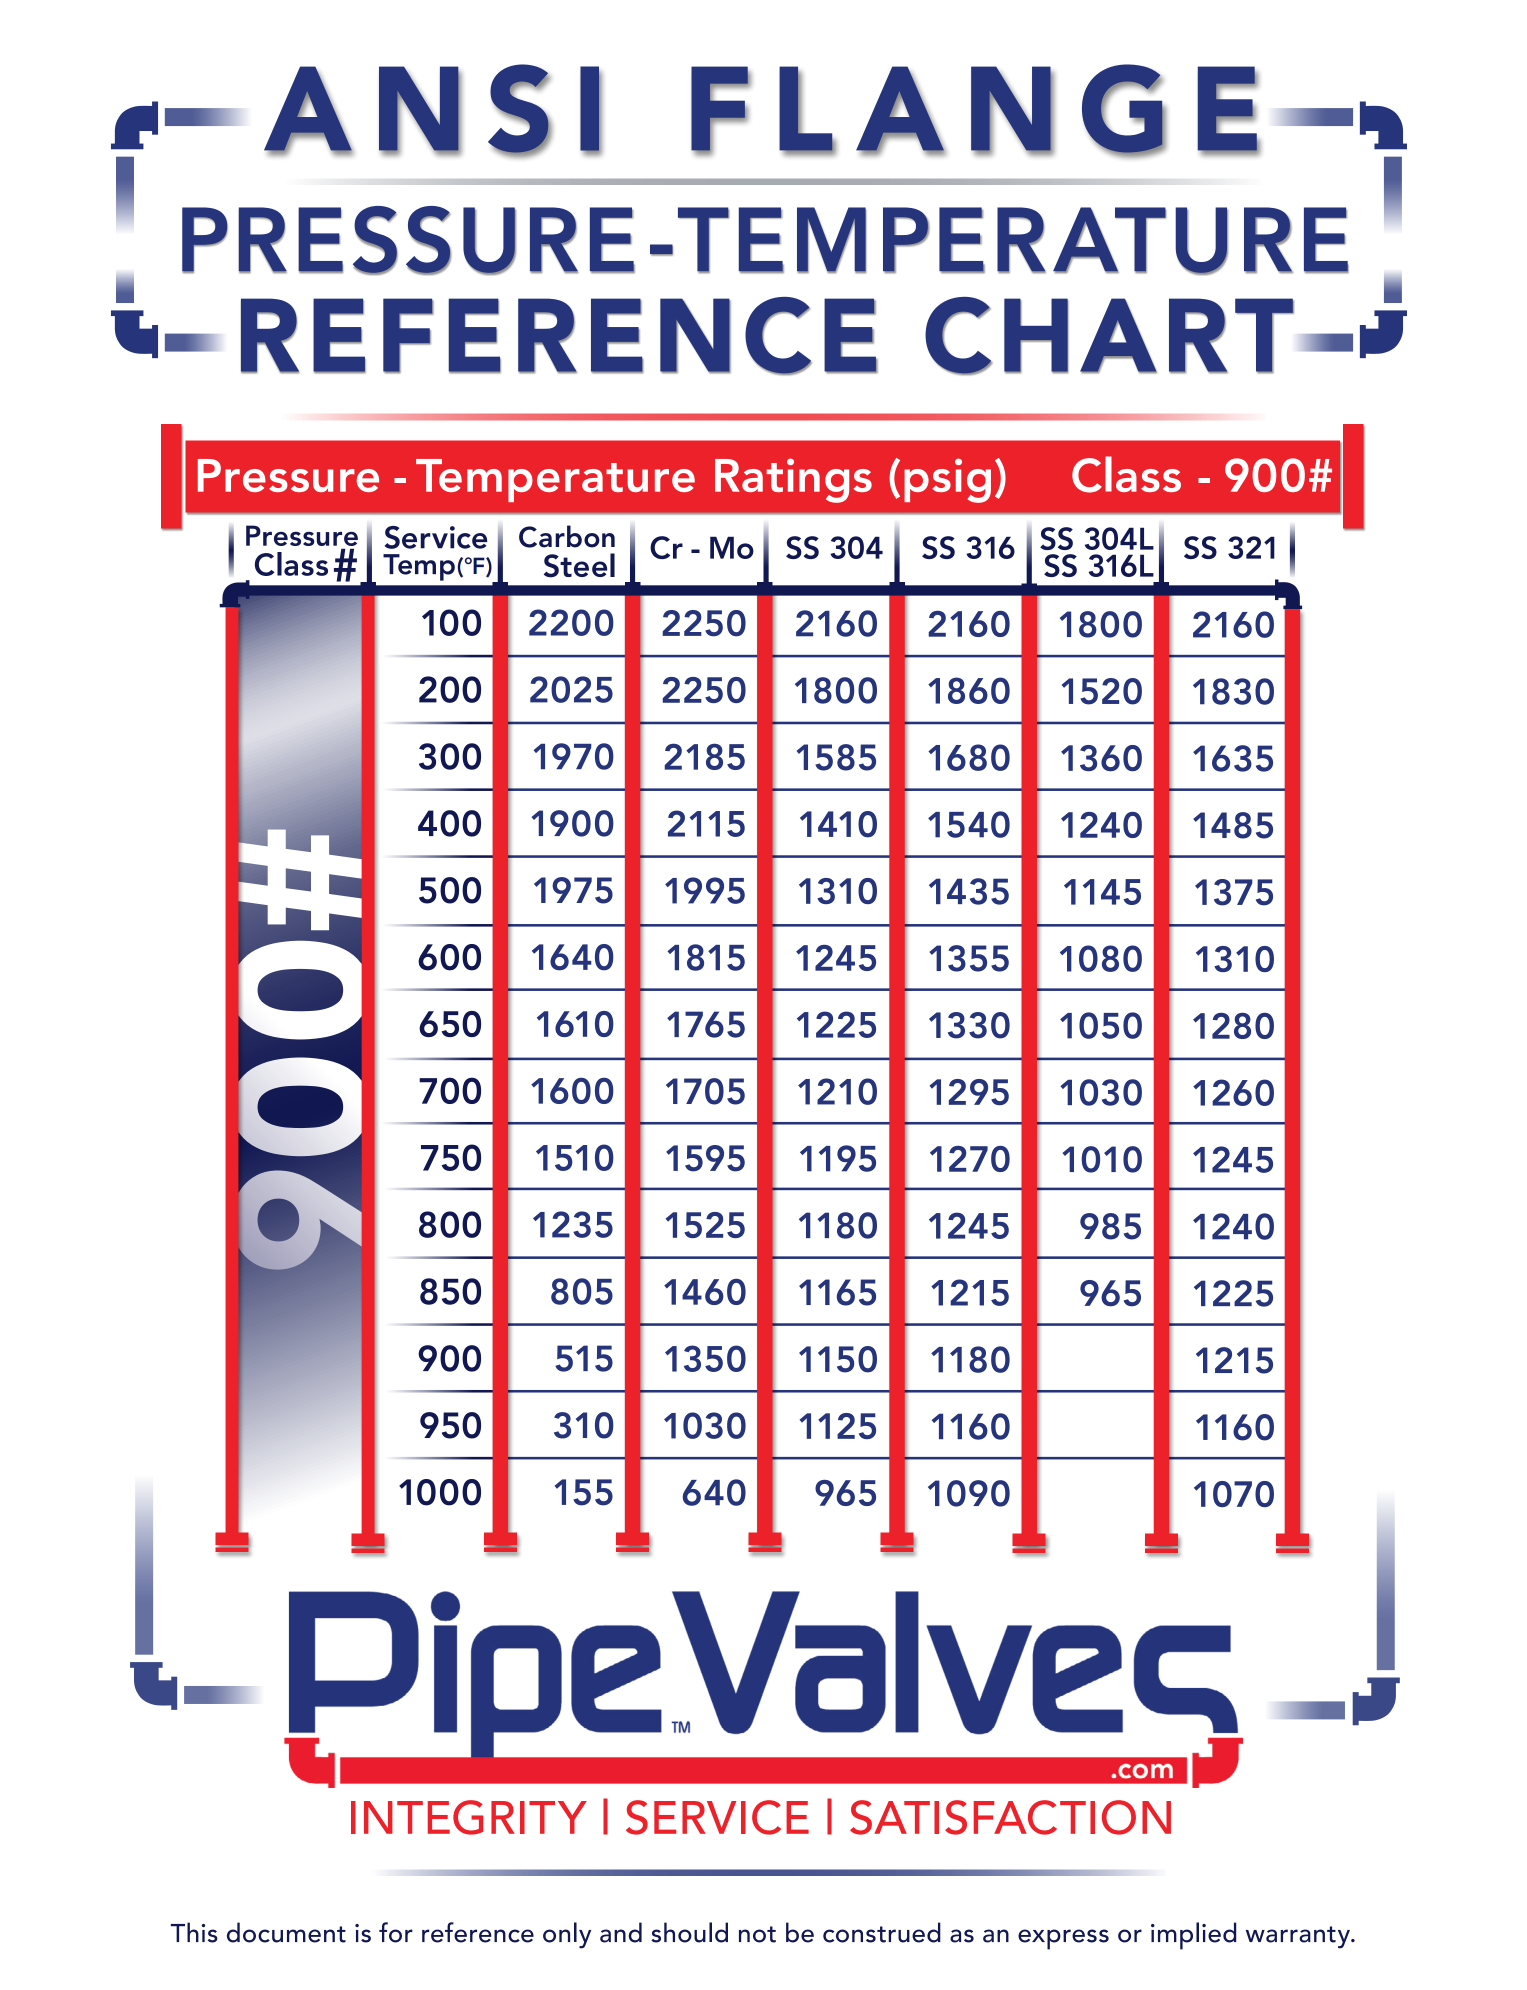  What do you see at coordinates (621, 1932) in the document?
I see `and` at bounding box center [621, 1932].
